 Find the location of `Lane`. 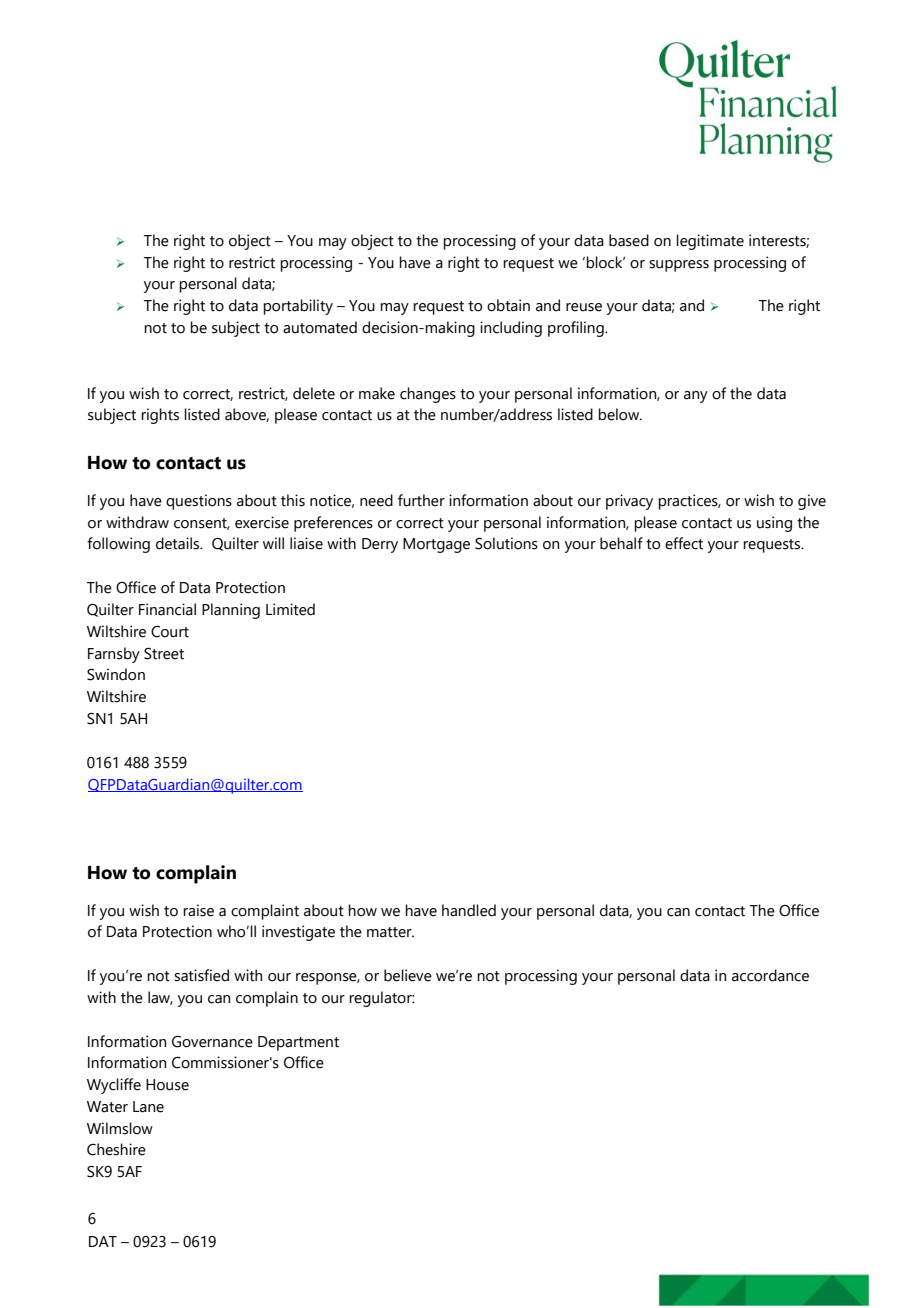

Lane is located at coordinates (148, 1107).
